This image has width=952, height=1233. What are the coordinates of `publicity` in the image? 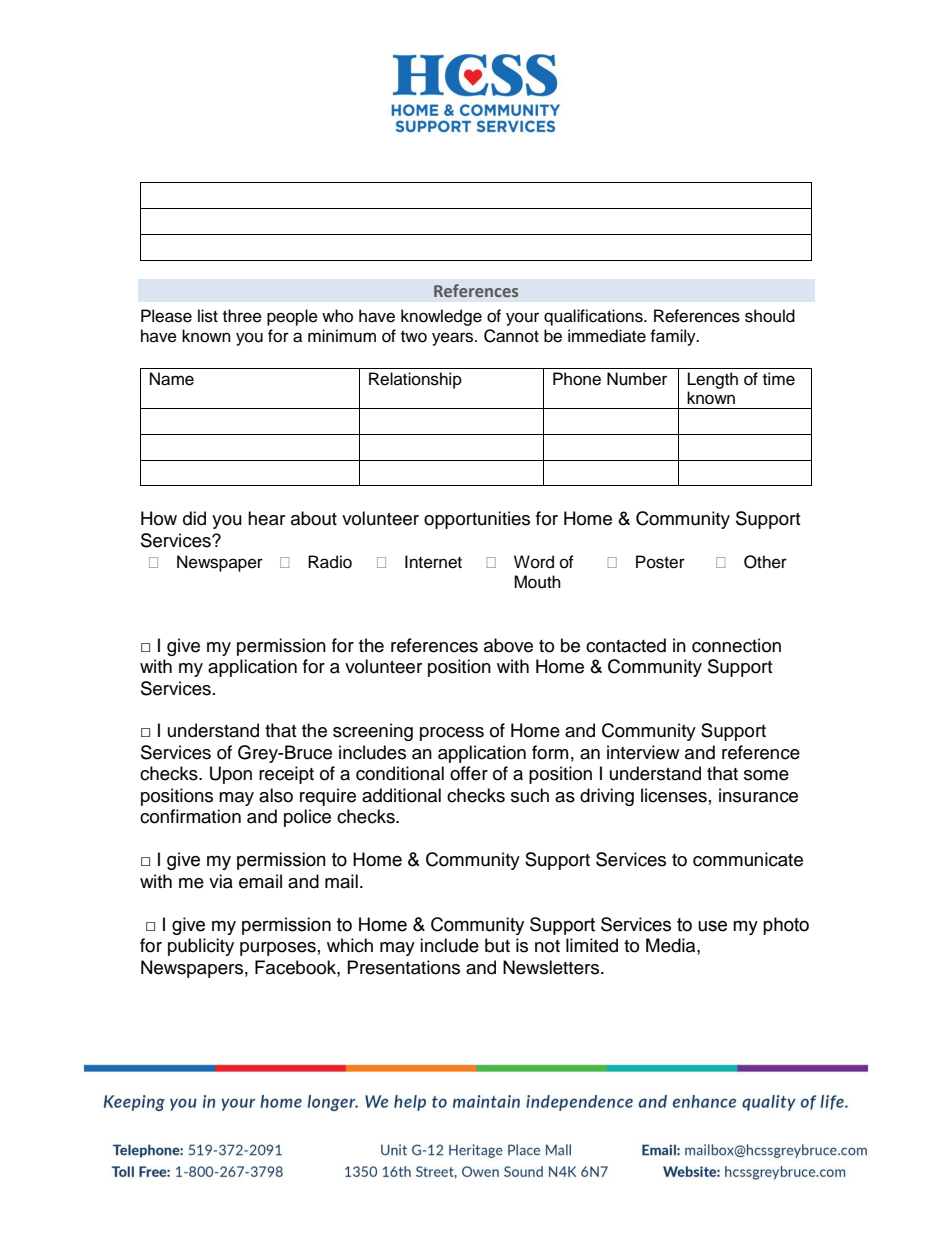 It's located at (201, 947).
